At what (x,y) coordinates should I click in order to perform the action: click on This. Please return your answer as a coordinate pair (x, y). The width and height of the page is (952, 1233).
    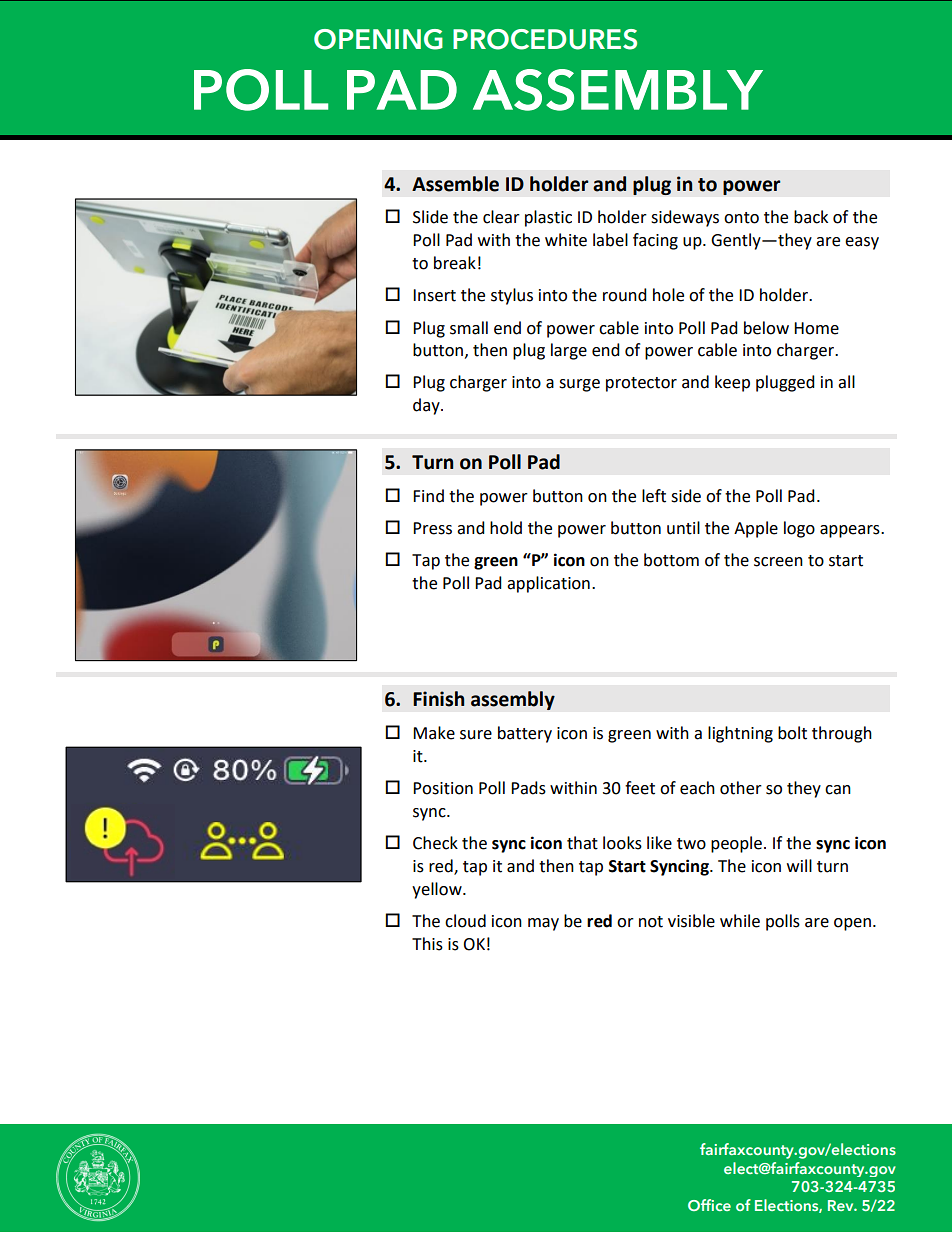
    Looking at the image, I should click on (427, 944).
